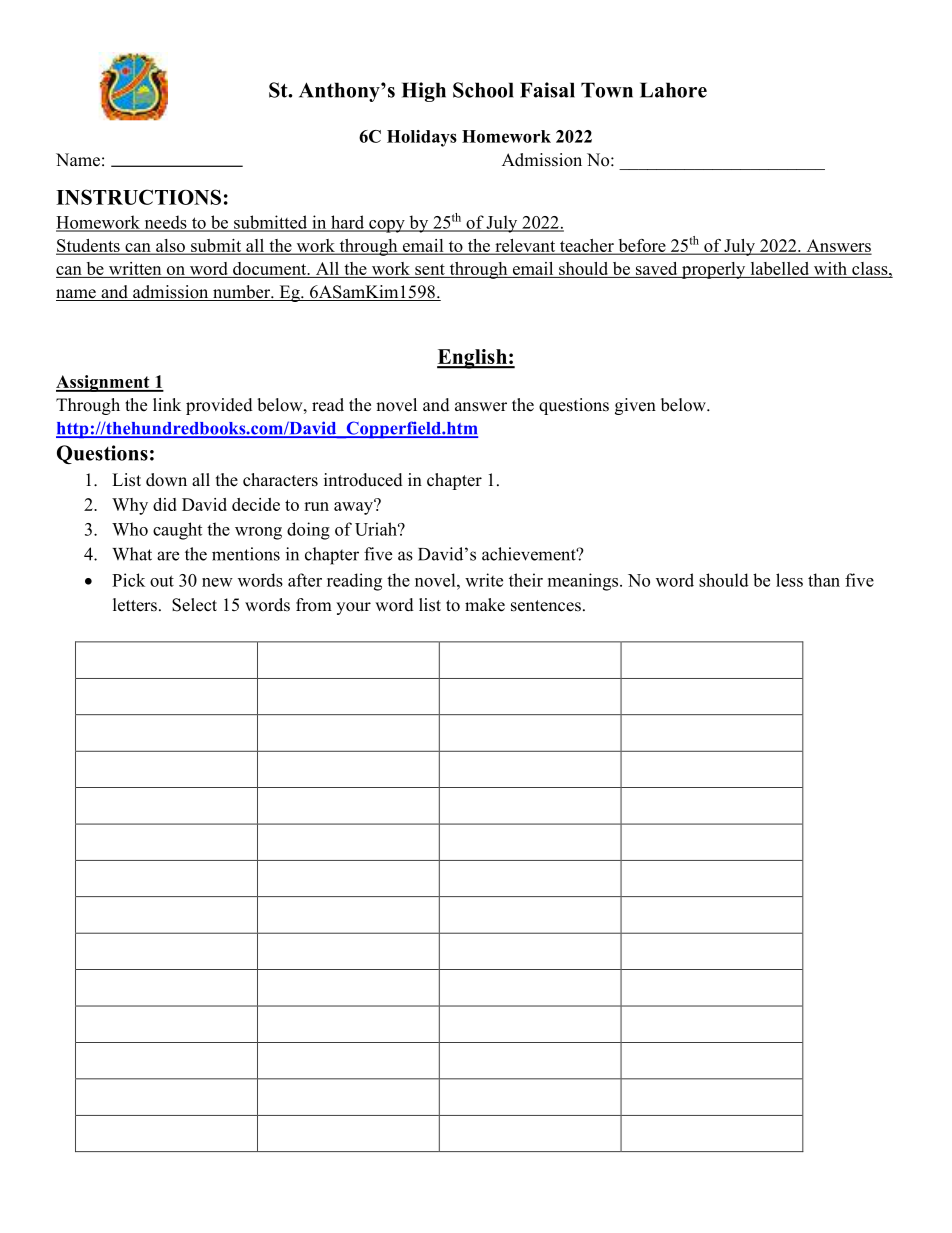  I want to click on given, so click(635, 406).
